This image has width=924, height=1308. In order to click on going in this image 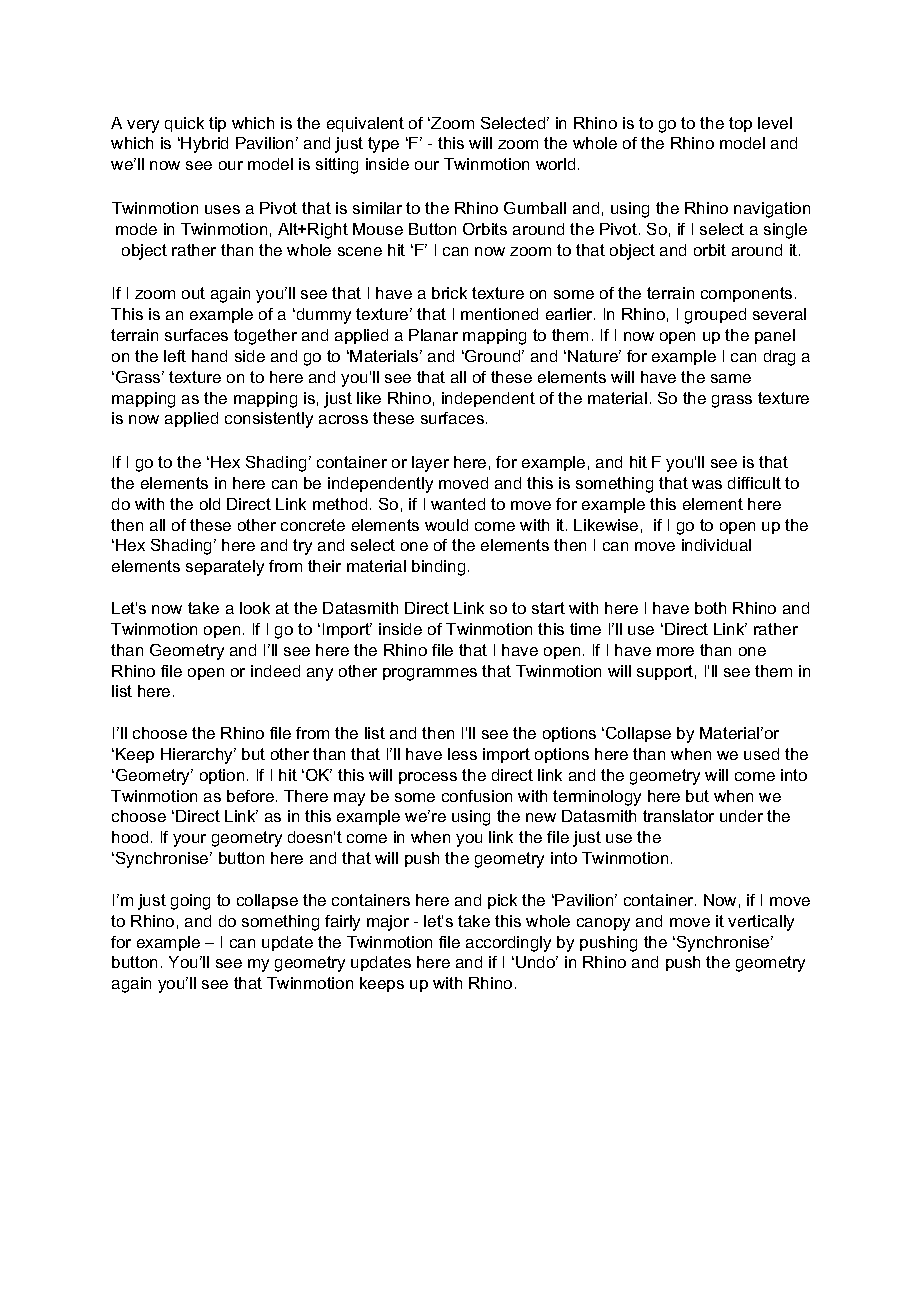, I will do `click(190, 902)`.
